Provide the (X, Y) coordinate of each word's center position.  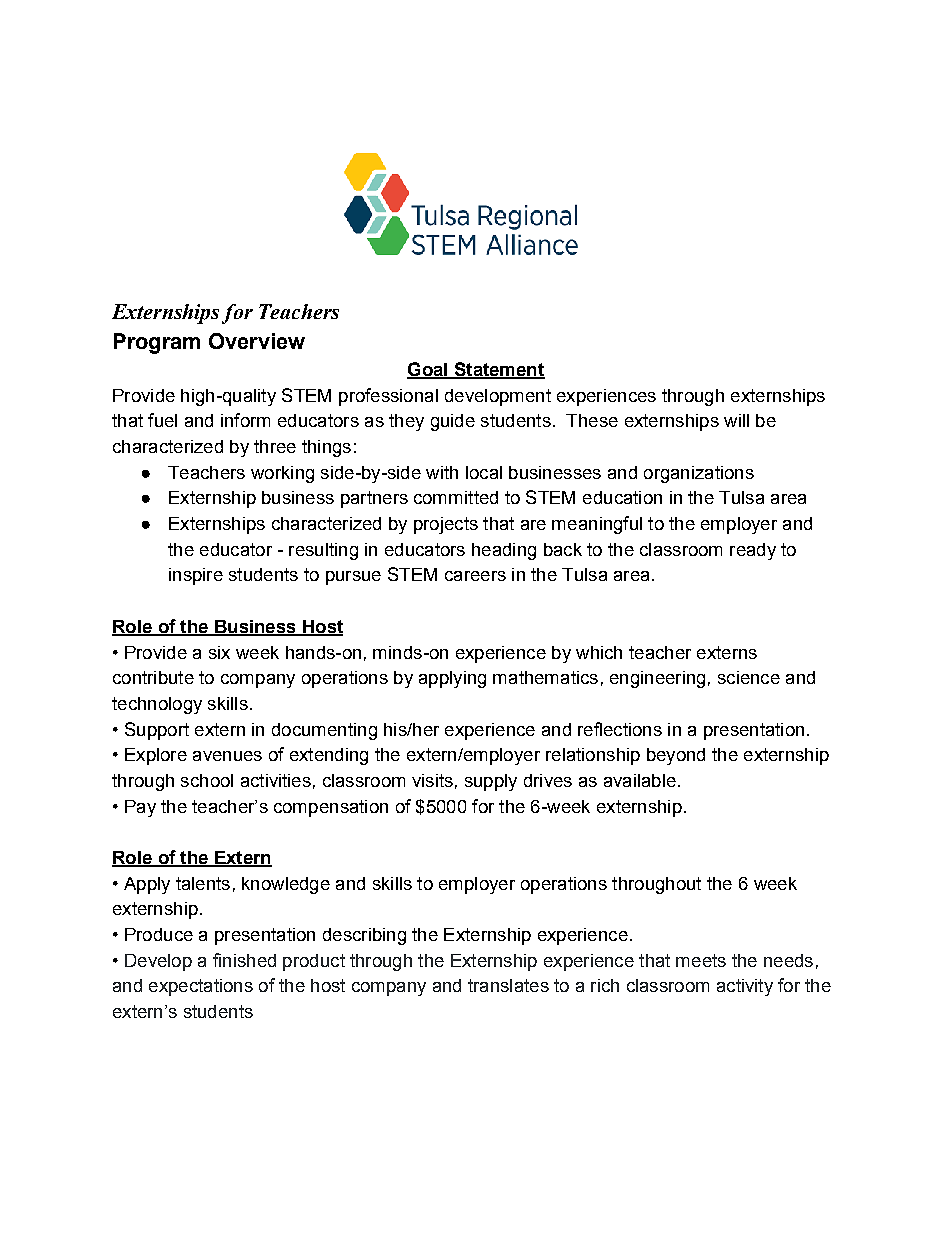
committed (456, 497)
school (207, 780)
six (219, 652)
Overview (257, 341)
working (282, 474)
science (749, 677)
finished (244, 960)
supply (491, 782)
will (736, 420)
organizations (699, 474)
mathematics (545, 677)
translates (508, 985)
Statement (498, 370)
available (640, 780)
